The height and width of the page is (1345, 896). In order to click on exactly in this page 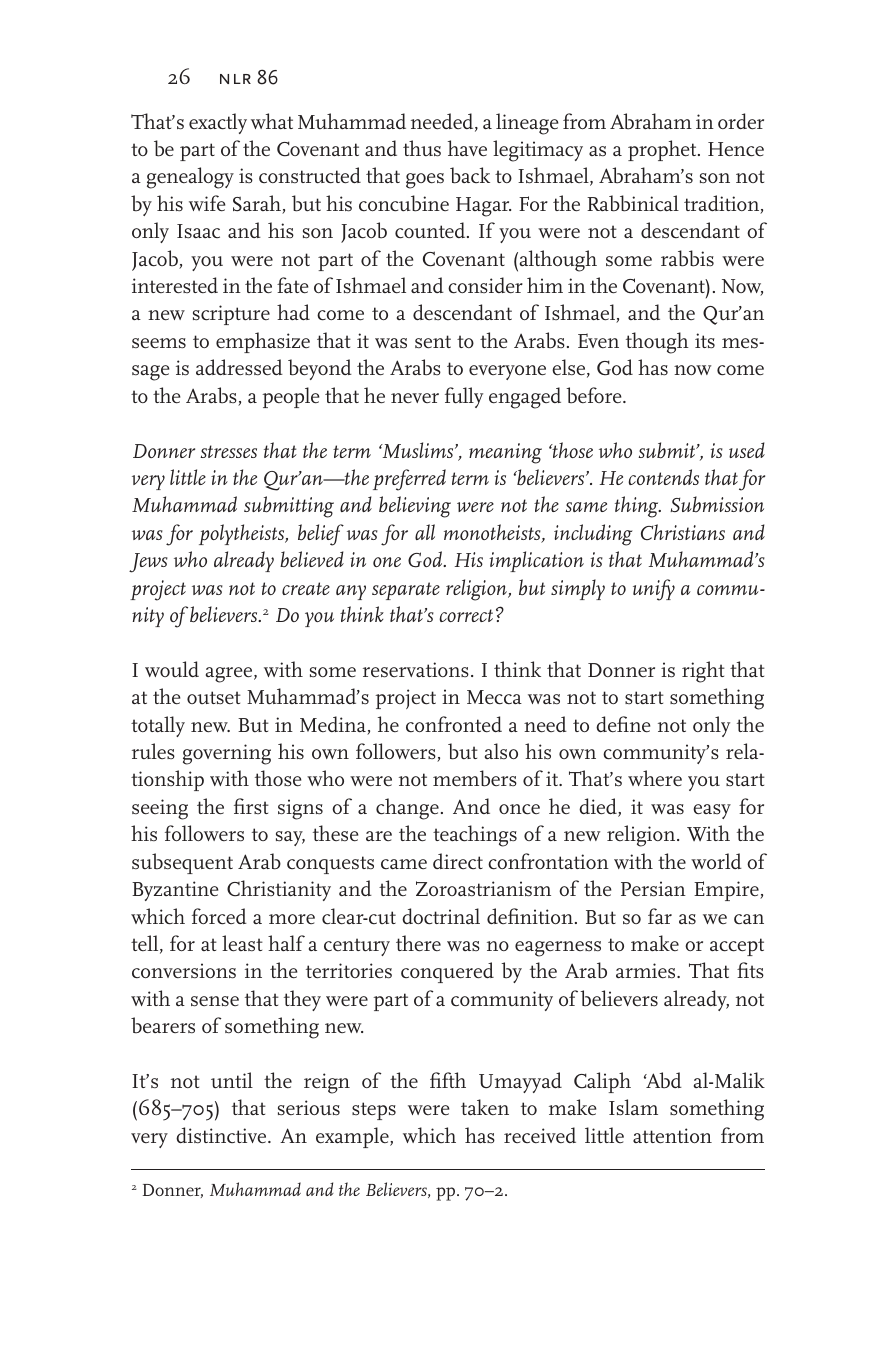, I will do `click(218, 123)`.
